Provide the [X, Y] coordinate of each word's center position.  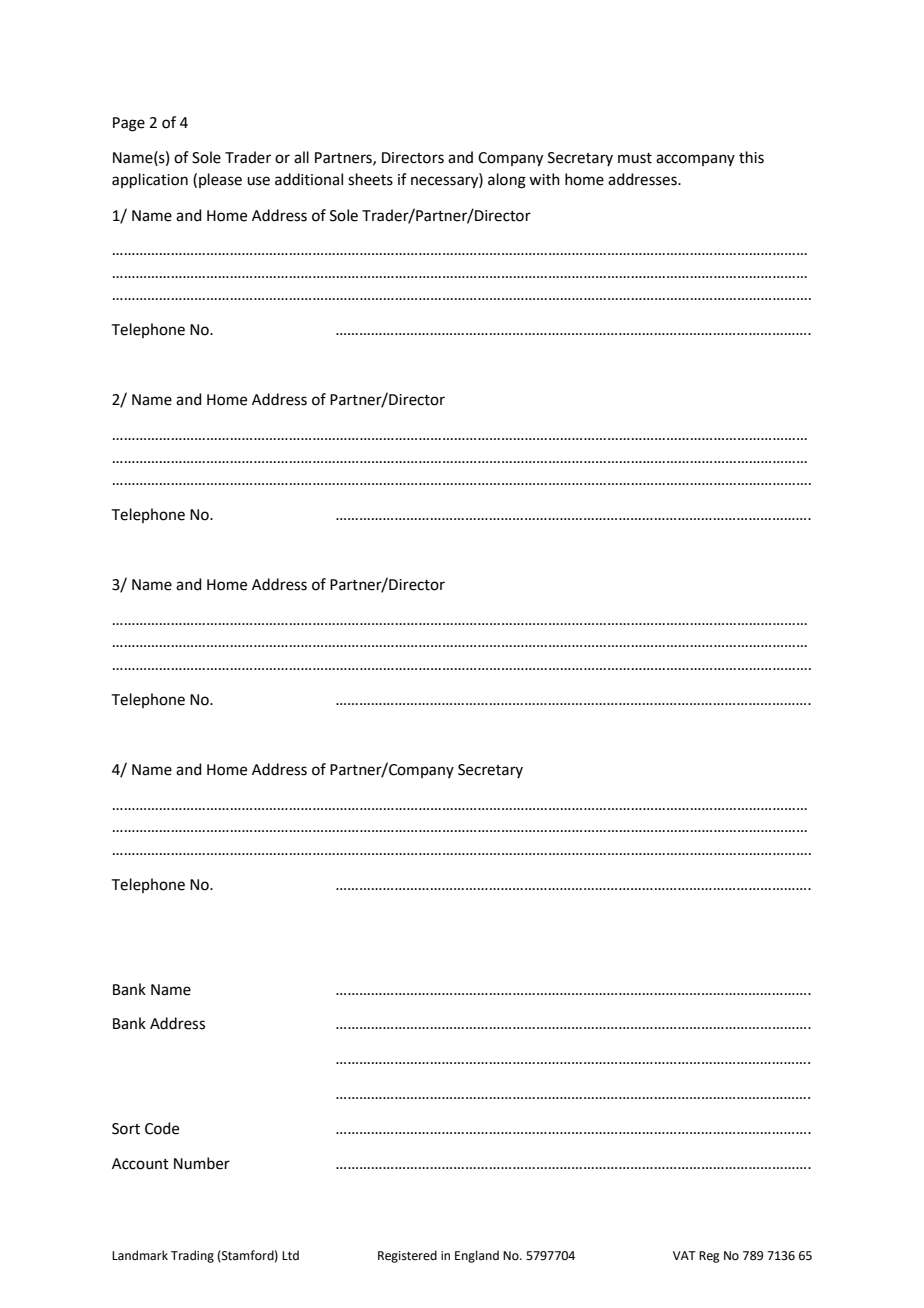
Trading [192, 1256]
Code [162, 1128]
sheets [370, 179]
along [507, 181]
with [544, 179]
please [220, 180]
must [635, 158]
